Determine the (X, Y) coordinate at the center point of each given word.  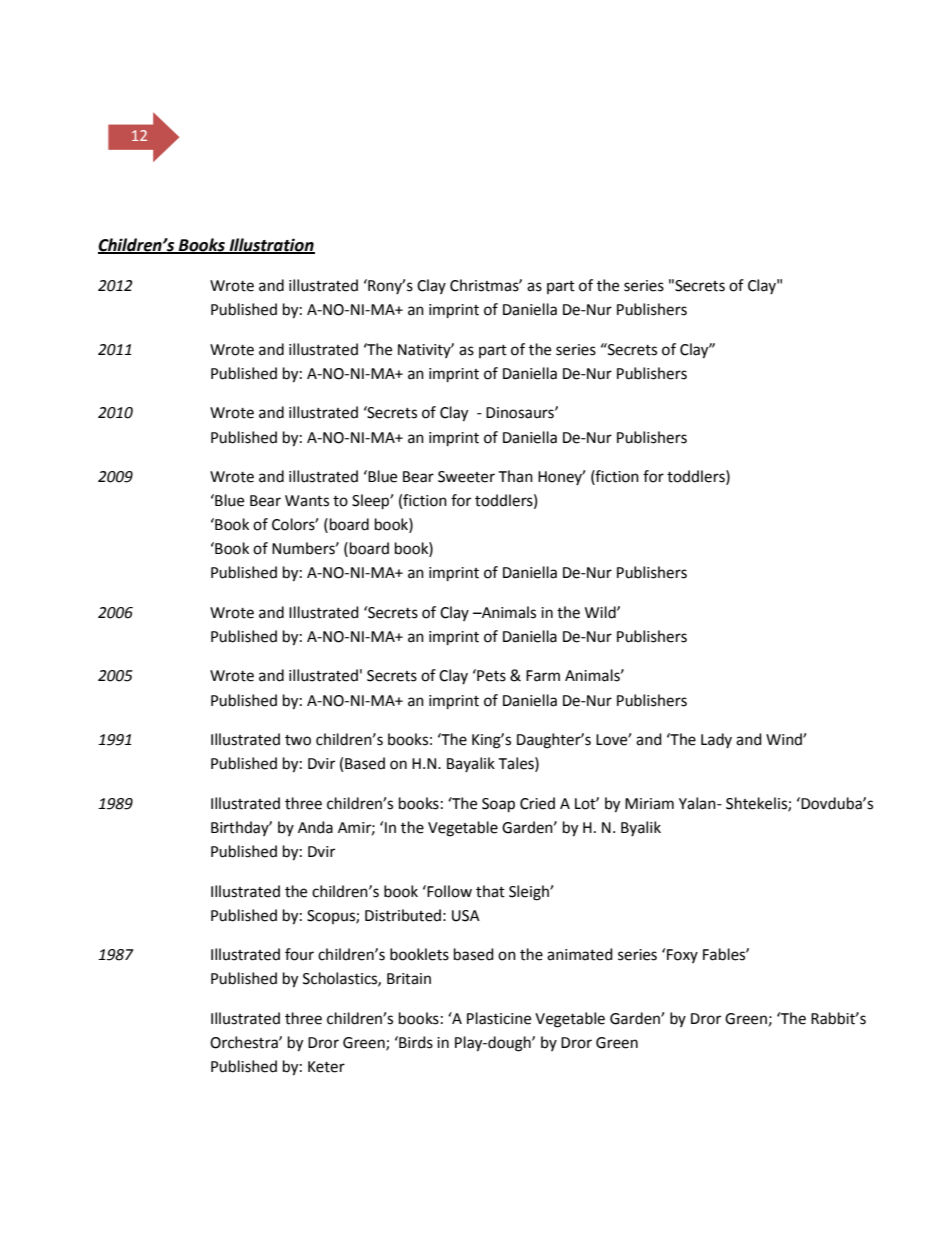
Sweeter (466, 477)
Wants (307, 501)
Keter (326, 1067)
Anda (315, 827)
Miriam (649, 804)
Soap (498, 805)
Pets (490, 675)
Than (515, 476)
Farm (543, 676)
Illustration (271, 246)
